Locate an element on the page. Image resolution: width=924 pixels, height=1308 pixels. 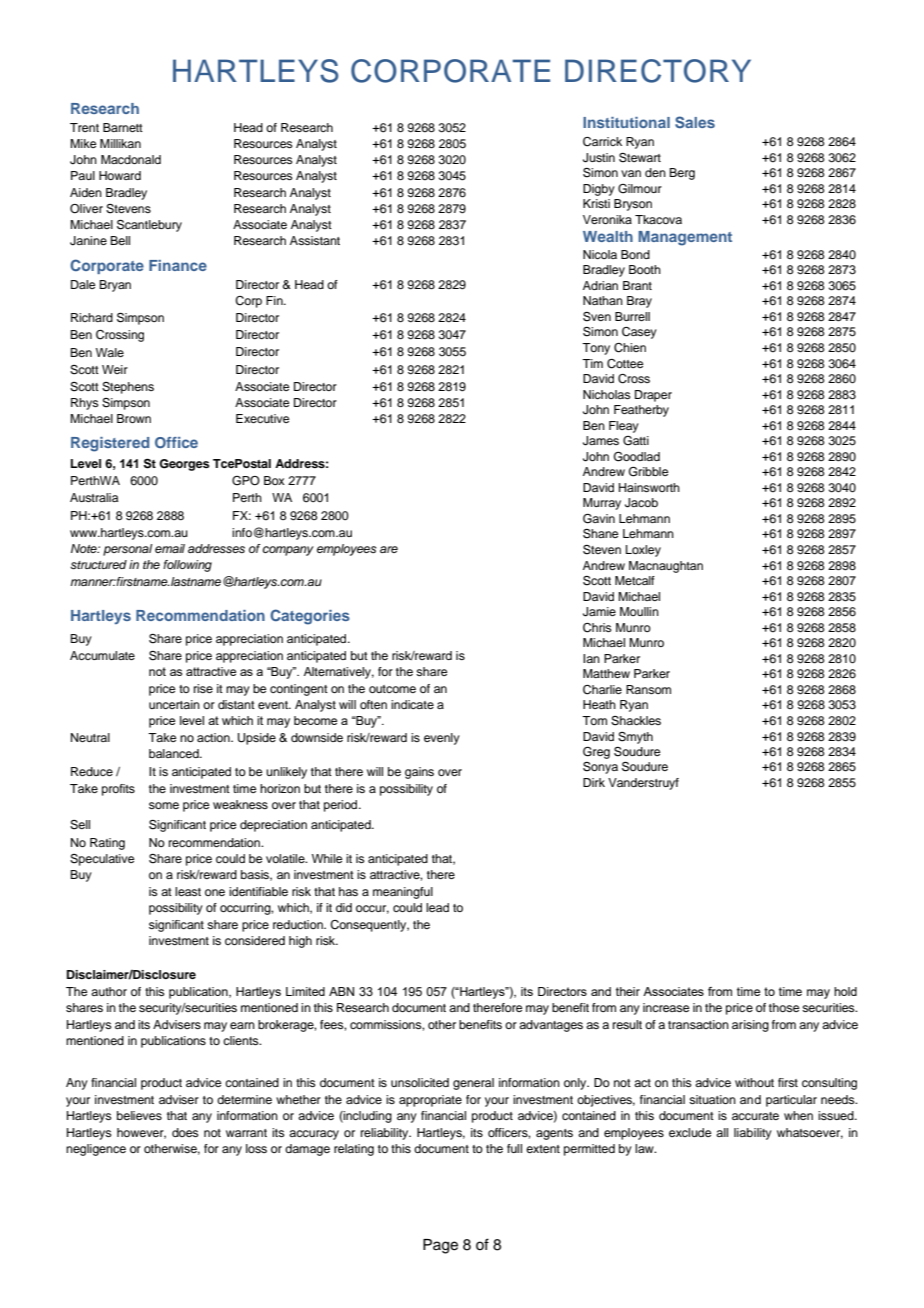
Justin is located at coordinates (599, 158).
